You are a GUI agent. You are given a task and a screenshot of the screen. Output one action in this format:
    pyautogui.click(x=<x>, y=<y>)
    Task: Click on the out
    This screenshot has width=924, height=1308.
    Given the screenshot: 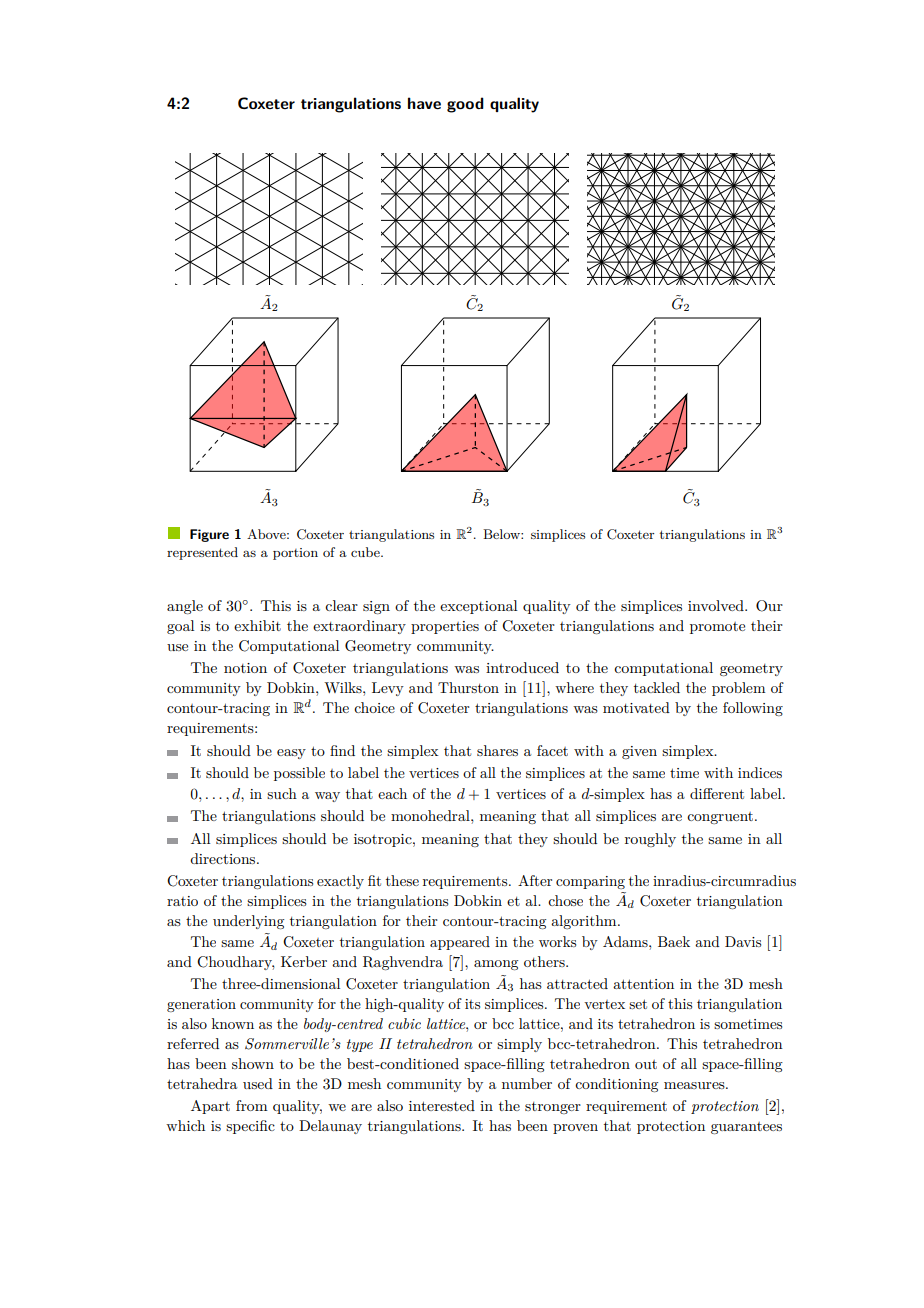 What is the action you would take?
    pyautogui.click(x=646, y=1064)
